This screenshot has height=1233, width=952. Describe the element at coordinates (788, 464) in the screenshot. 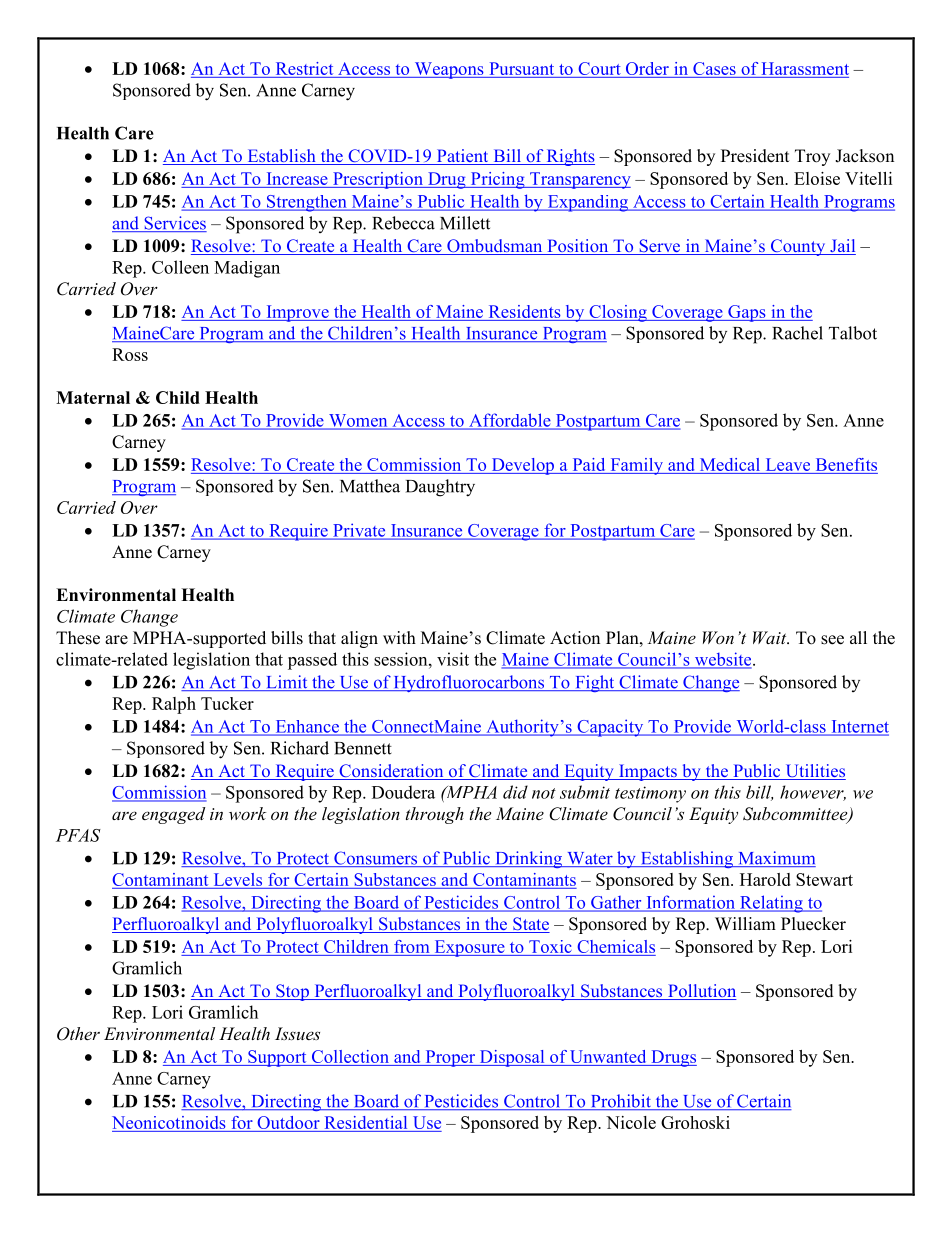

I see `Leave` at that location.
